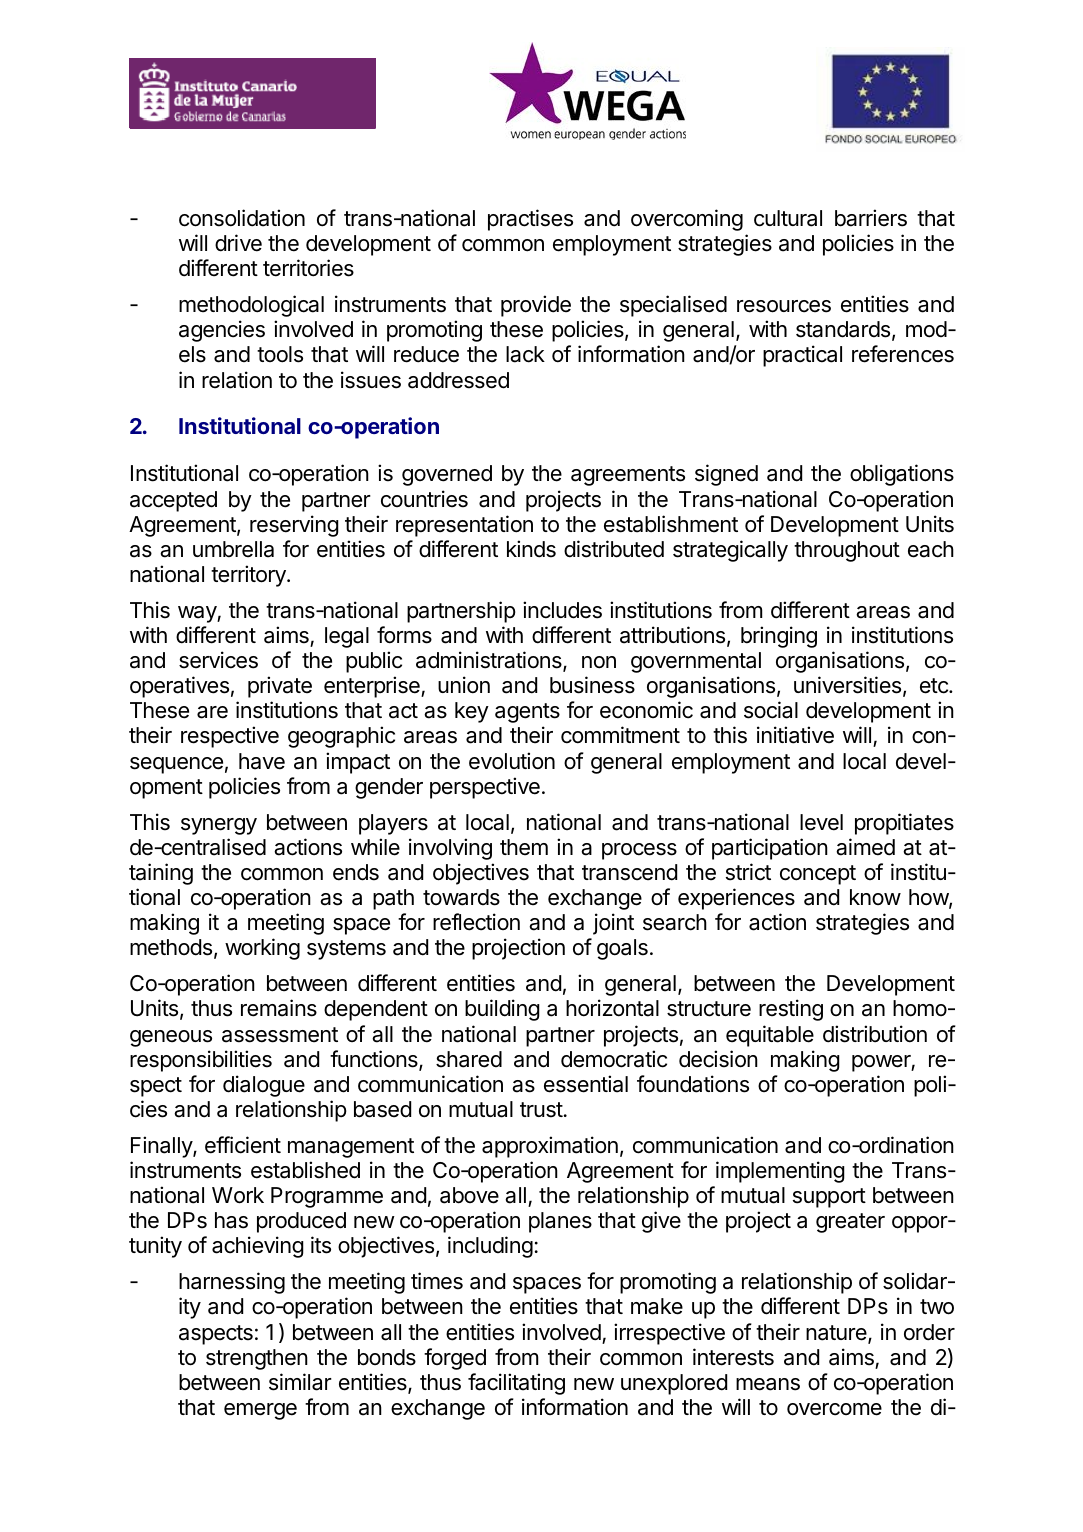 Image resolution: width=1083 pixels, height=1532 pixels. Describe the element at coordinates (524, 847) in the image. I see `them` at that location.
